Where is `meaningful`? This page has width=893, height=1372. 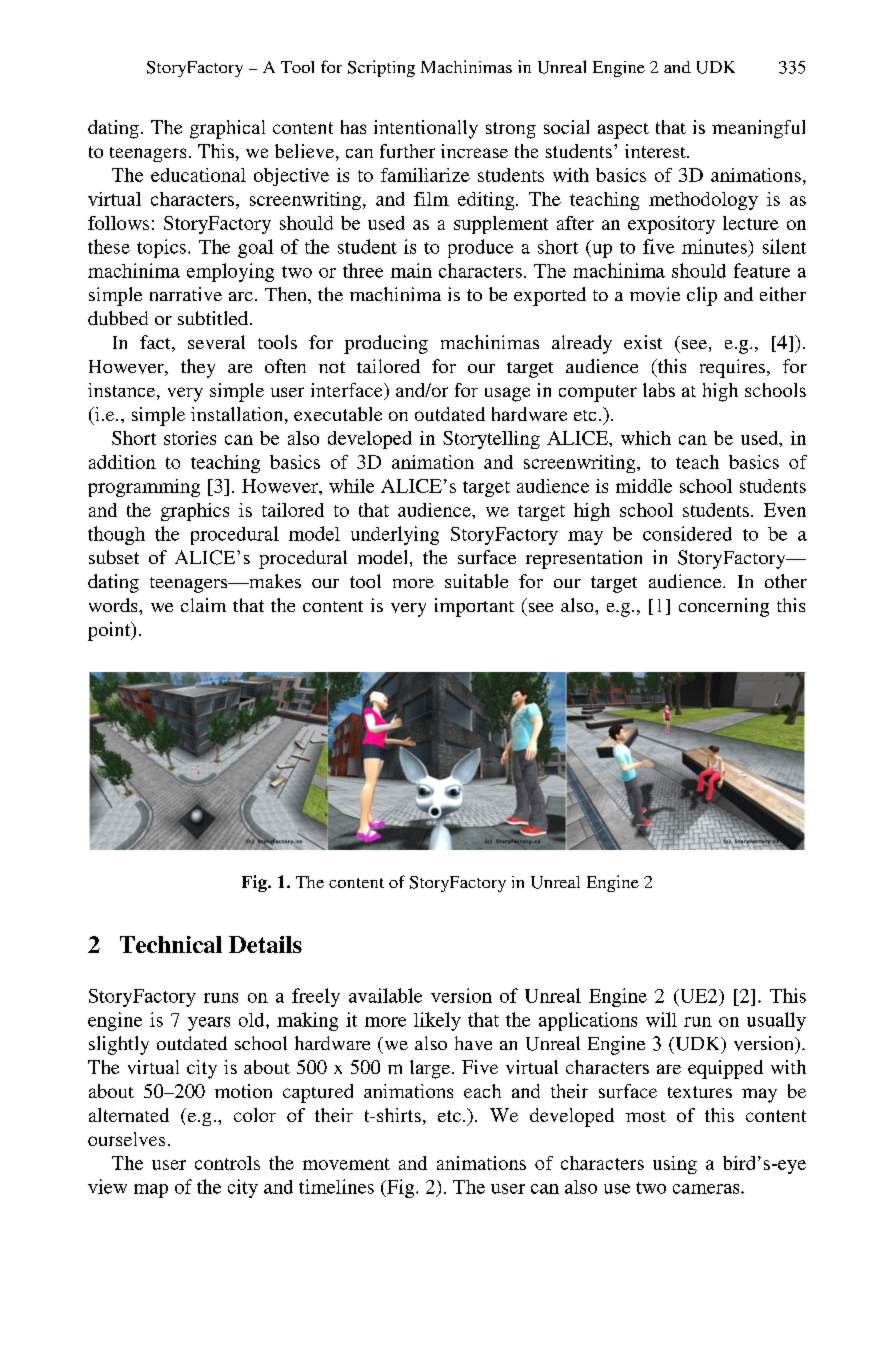
meaningful is located at coordinates (758, 129).
